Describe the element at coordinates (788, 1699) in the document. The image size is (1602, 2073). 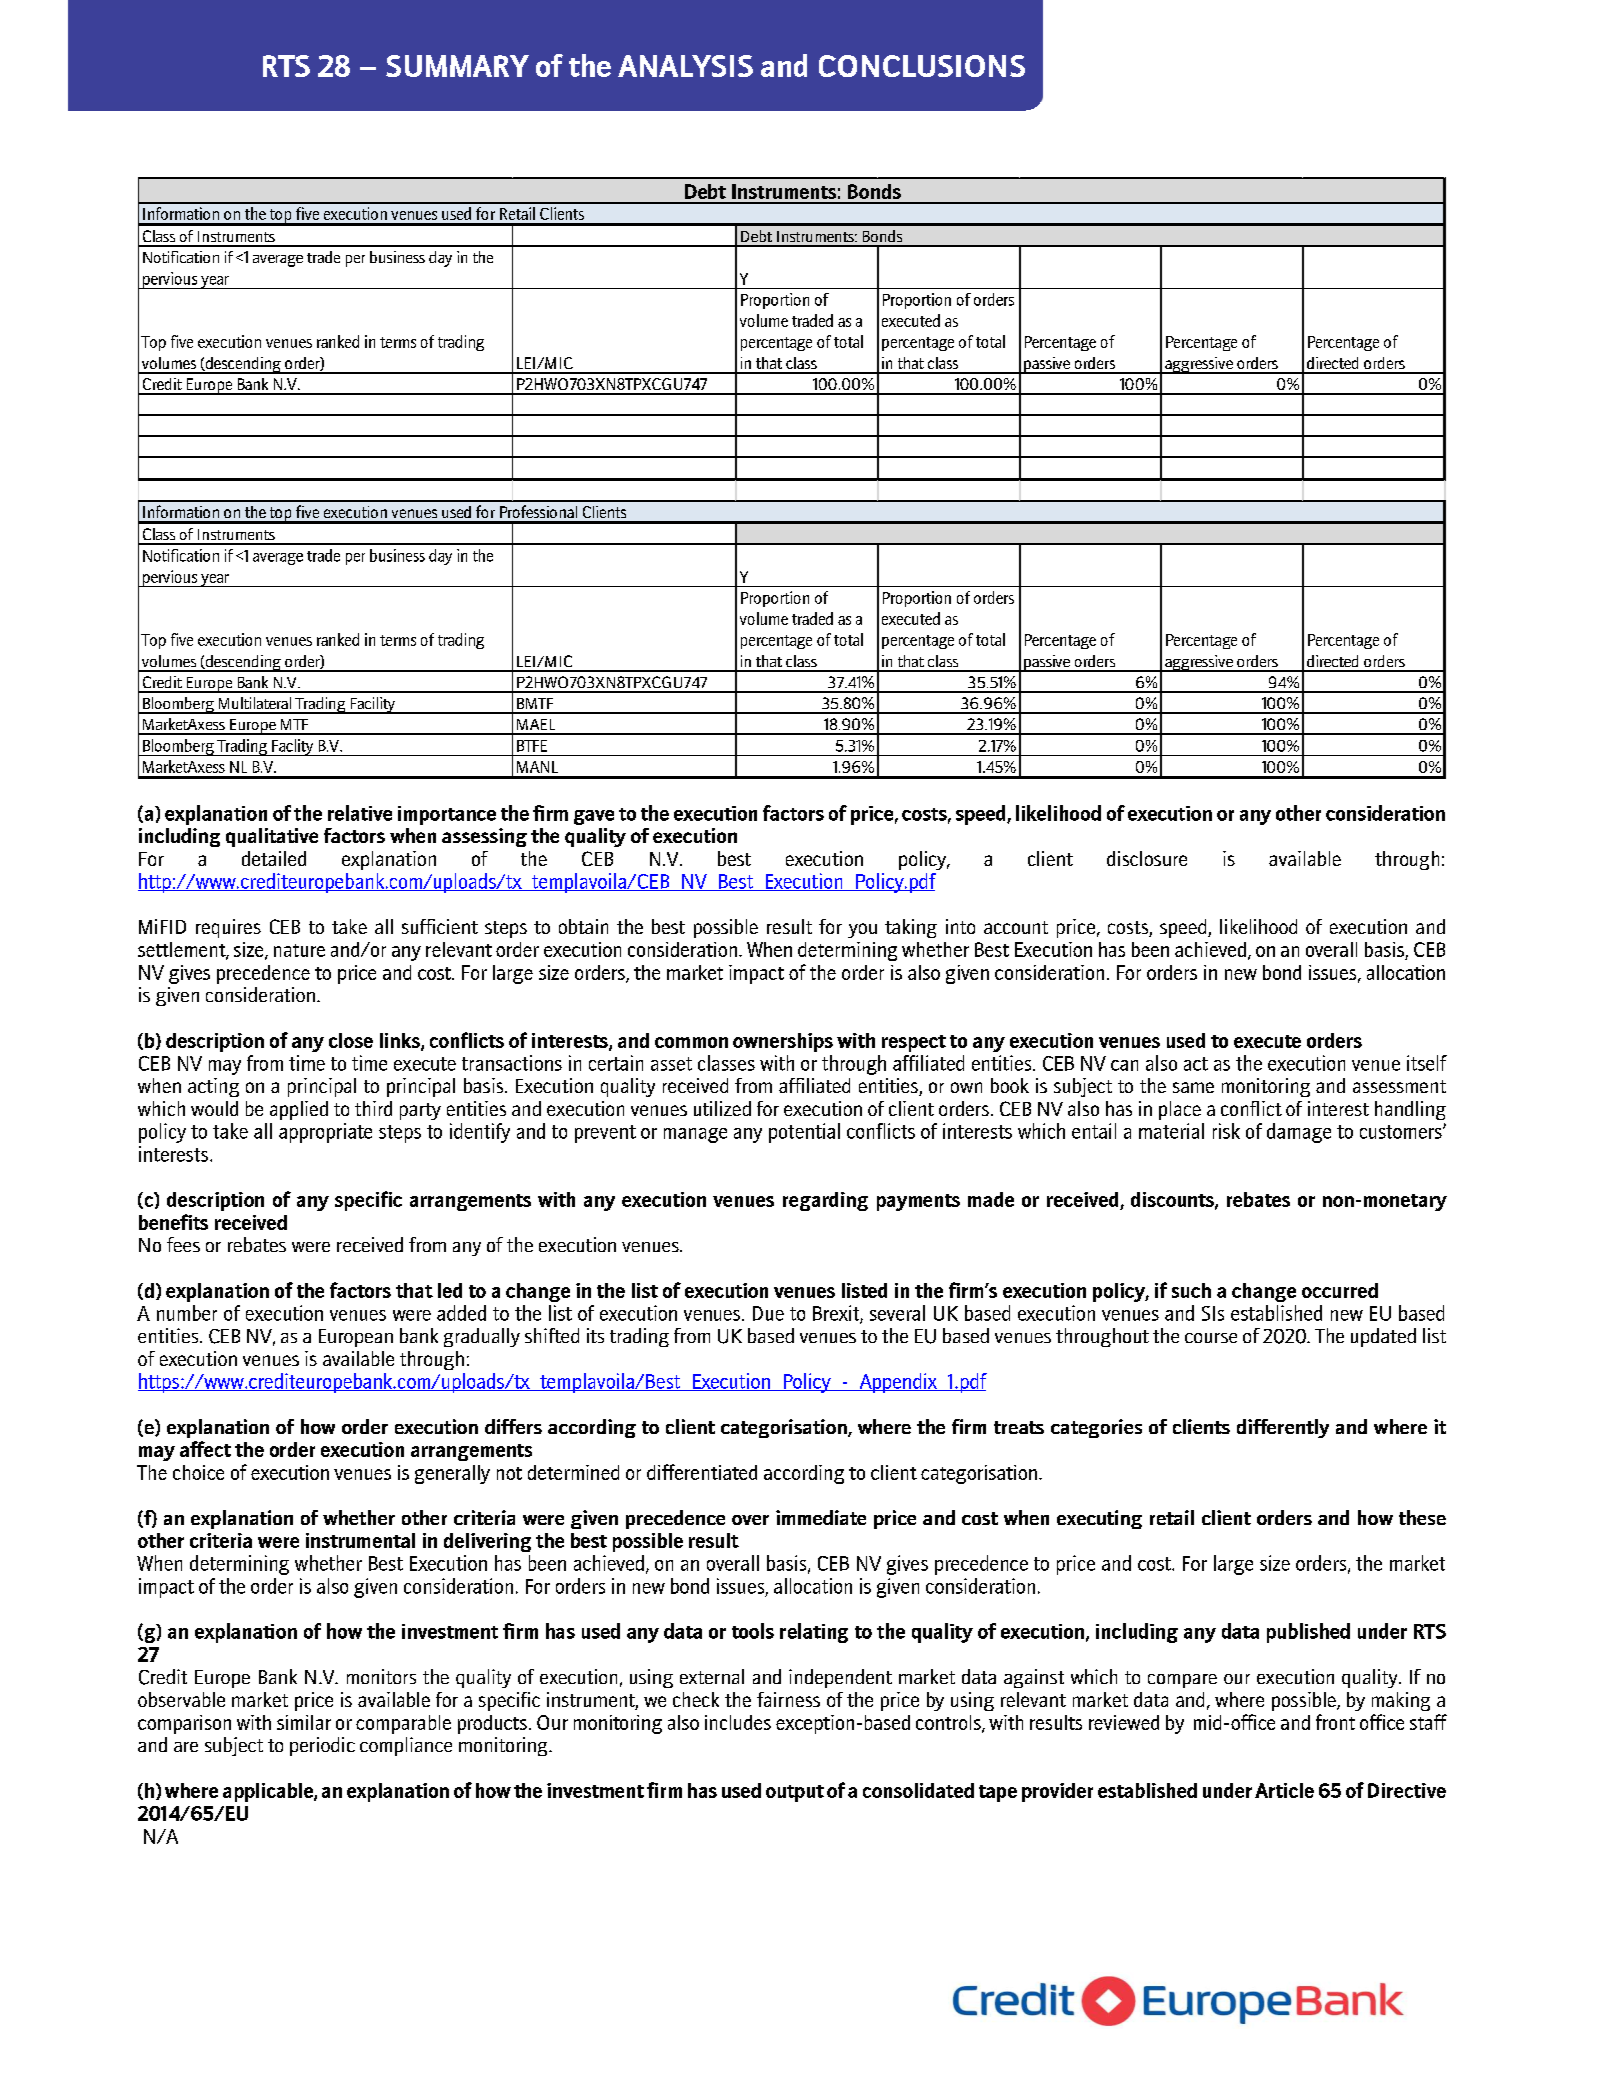
I see `fairness` at that location.
